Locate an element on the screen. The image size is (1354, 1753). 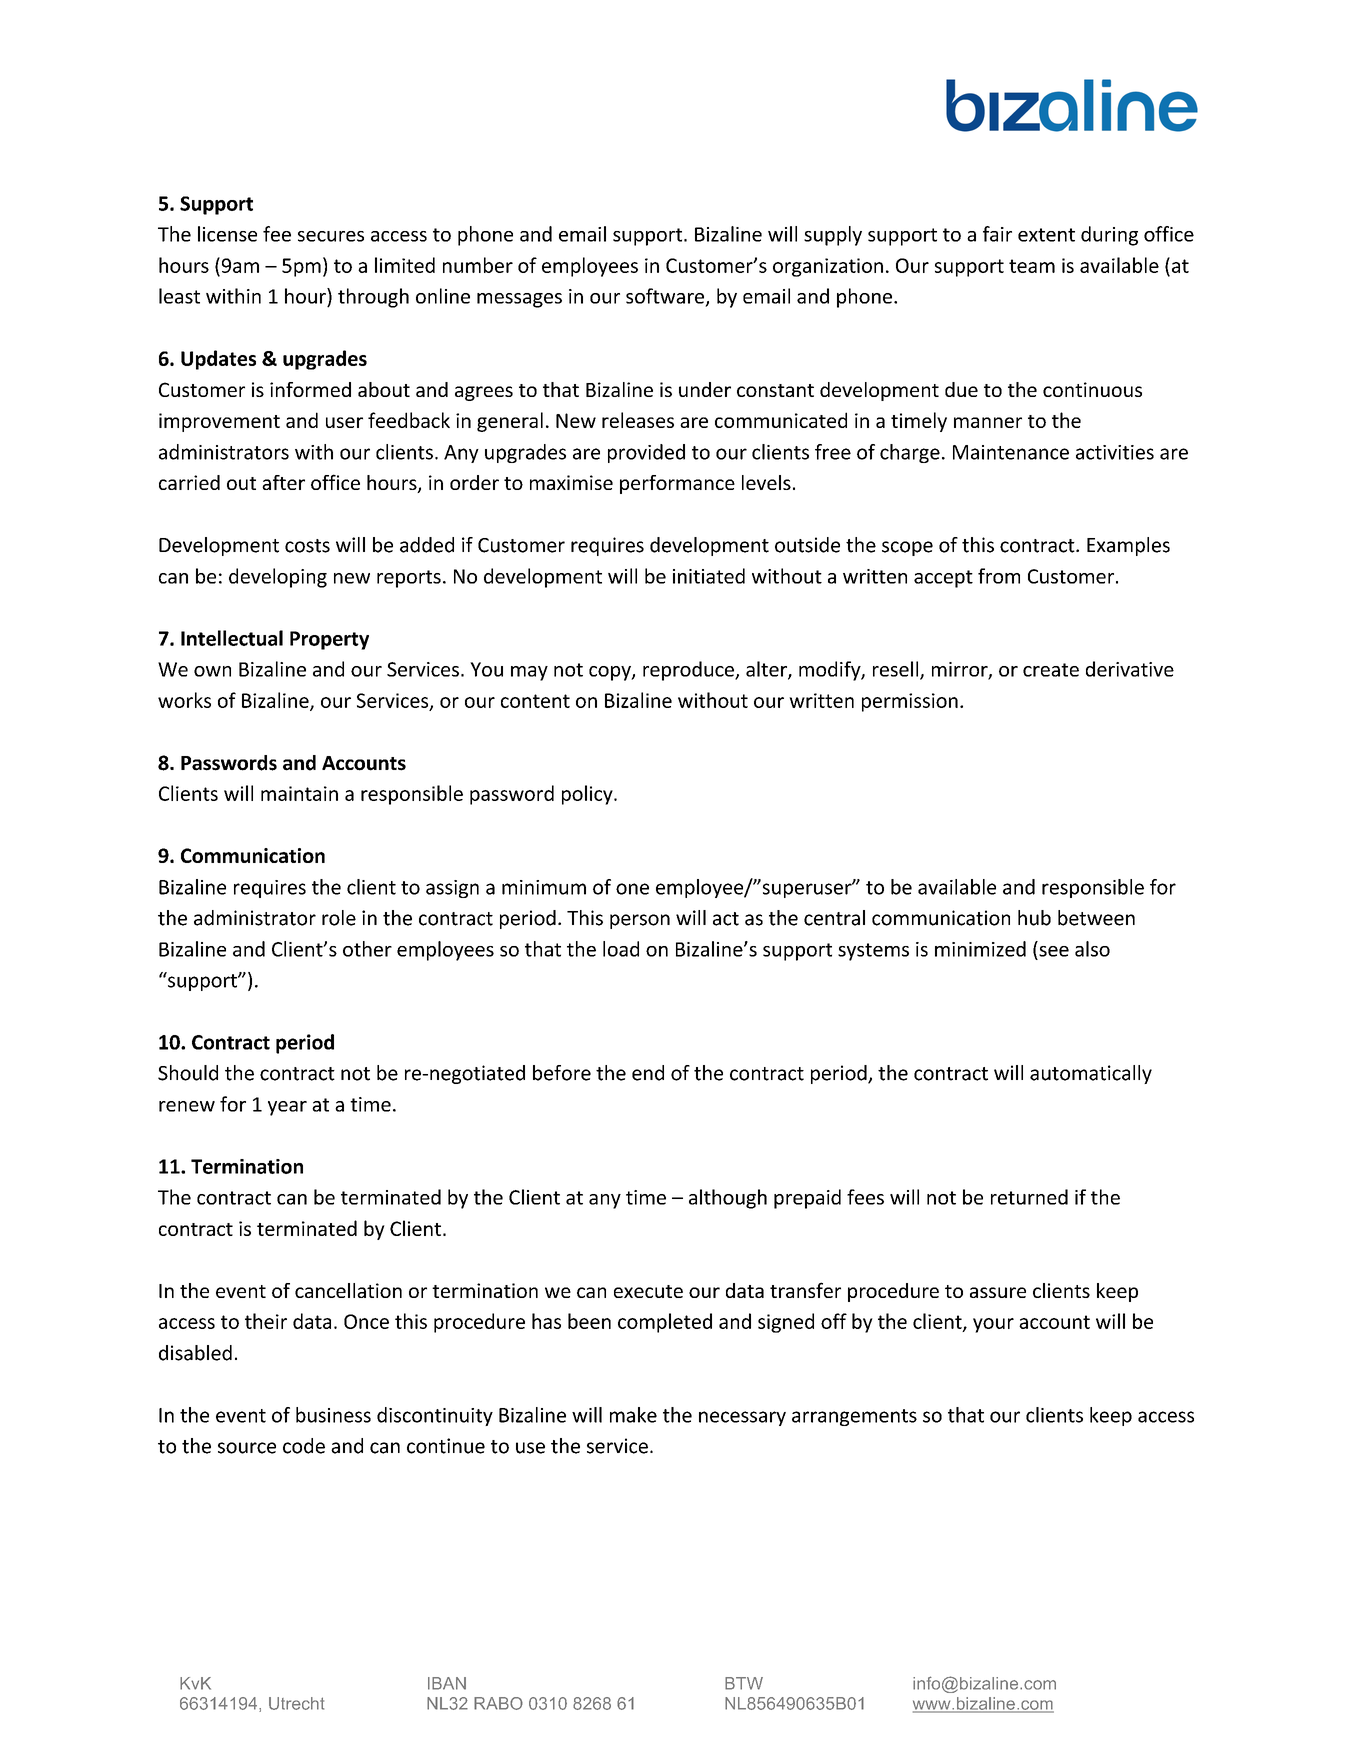
BTW is located at coordinates (744, 1683).
